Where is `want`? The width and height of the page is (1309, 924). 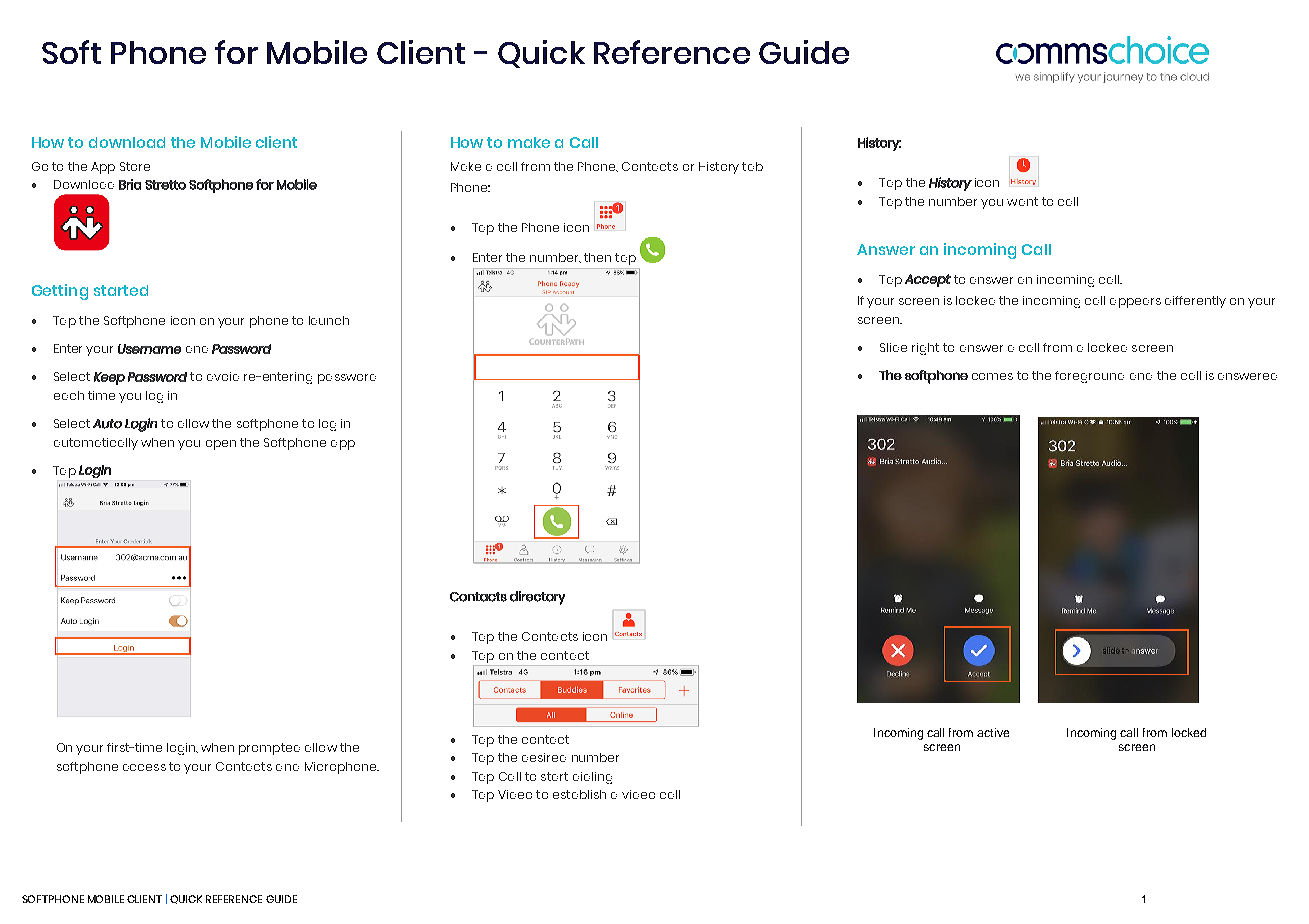 want is located at coordinates (1022, 201).
